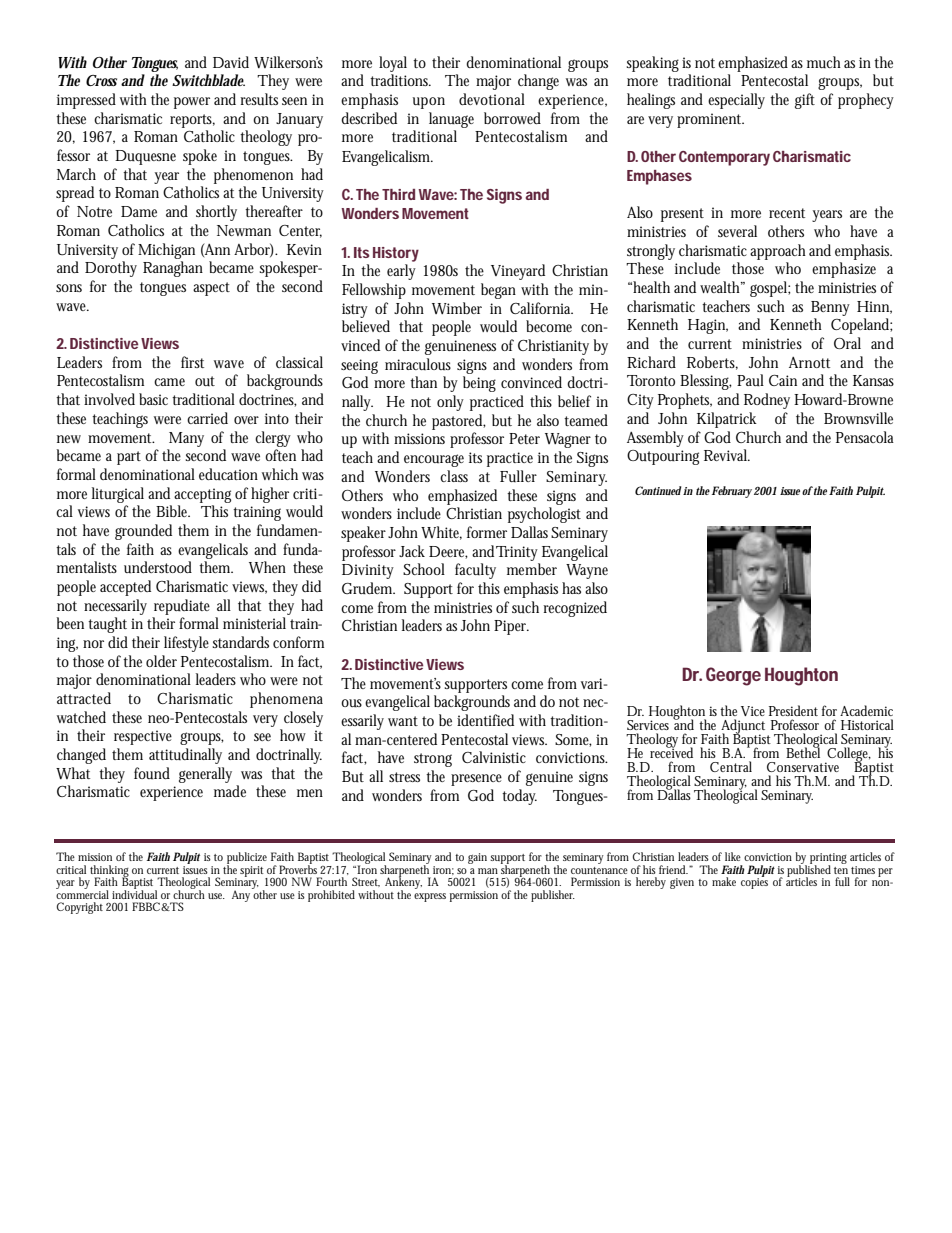 The height and width of the screenshot is (1233, 952). I want to click on gift, so click(805, 101).
